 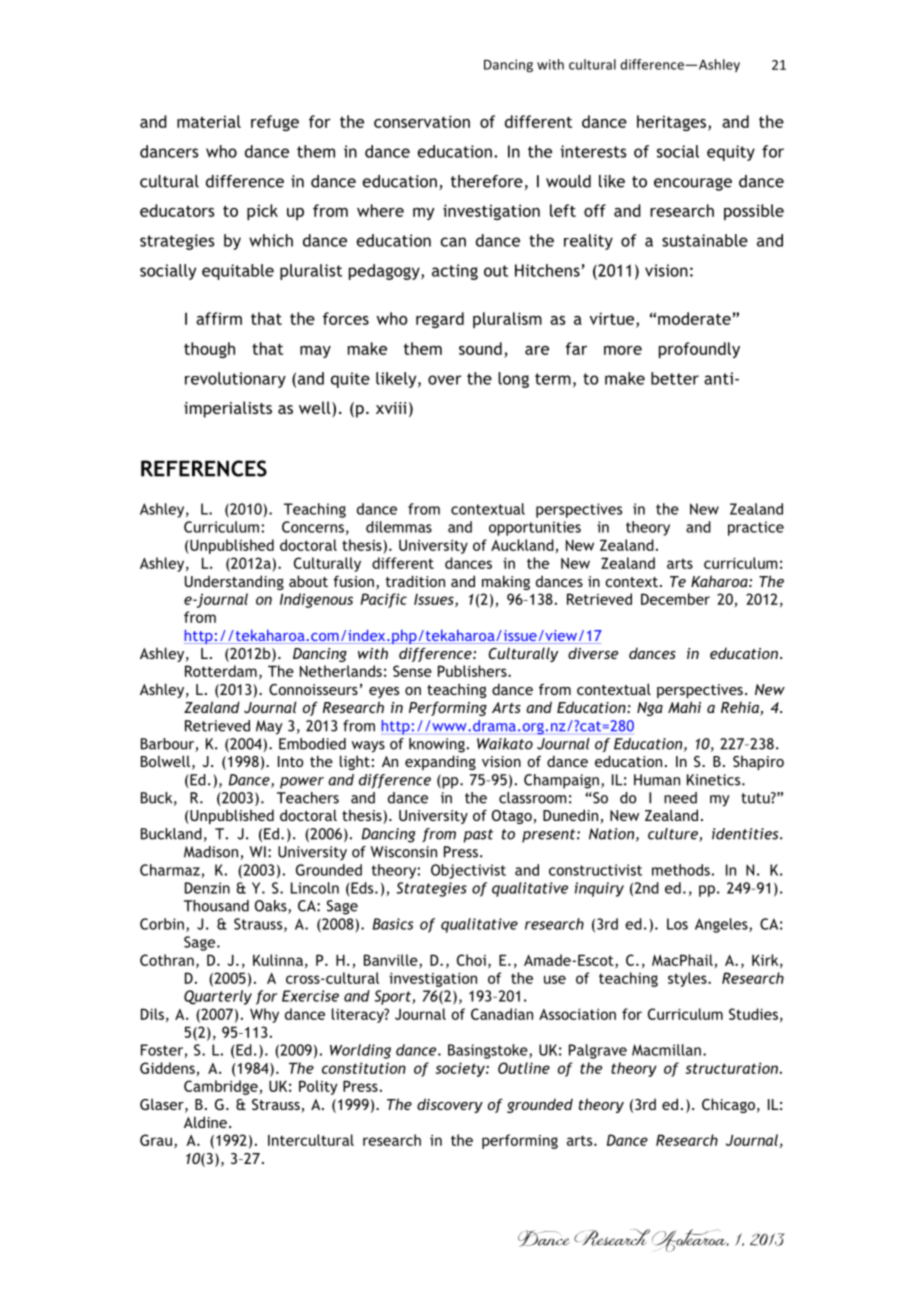 What do you see at coordinates (693, 184) in the image?
I see `encourage` at bounding box center [693, 184].
